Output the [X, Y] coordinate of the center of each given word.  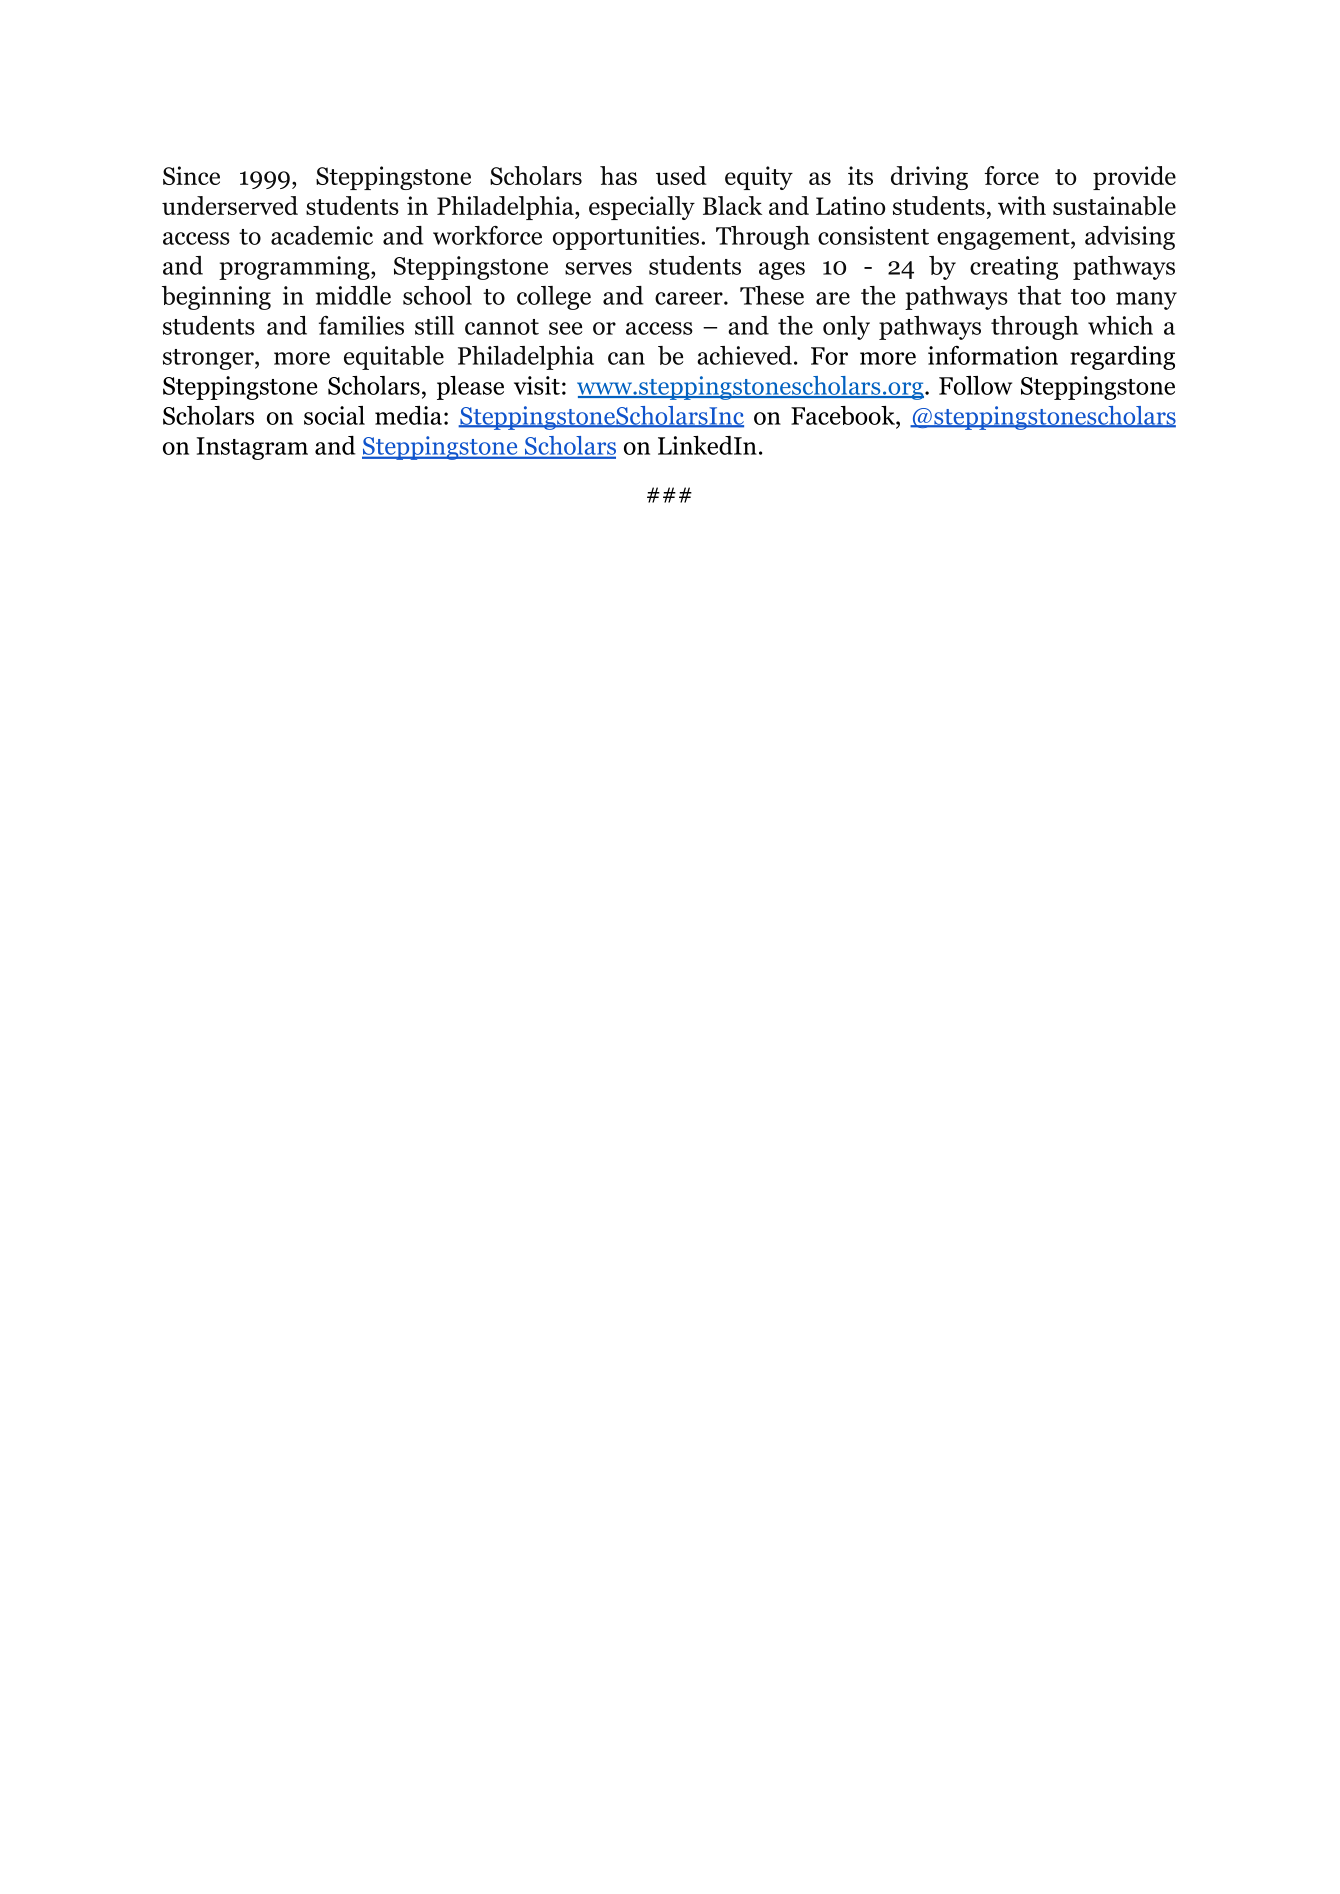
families [361, 325]
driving [929, 178]
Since [191, 175]
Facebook [844, 417]
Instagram [252, 448]
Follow [975, 385]
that [1039, 295]
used [681, 175]
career [690, 298]
